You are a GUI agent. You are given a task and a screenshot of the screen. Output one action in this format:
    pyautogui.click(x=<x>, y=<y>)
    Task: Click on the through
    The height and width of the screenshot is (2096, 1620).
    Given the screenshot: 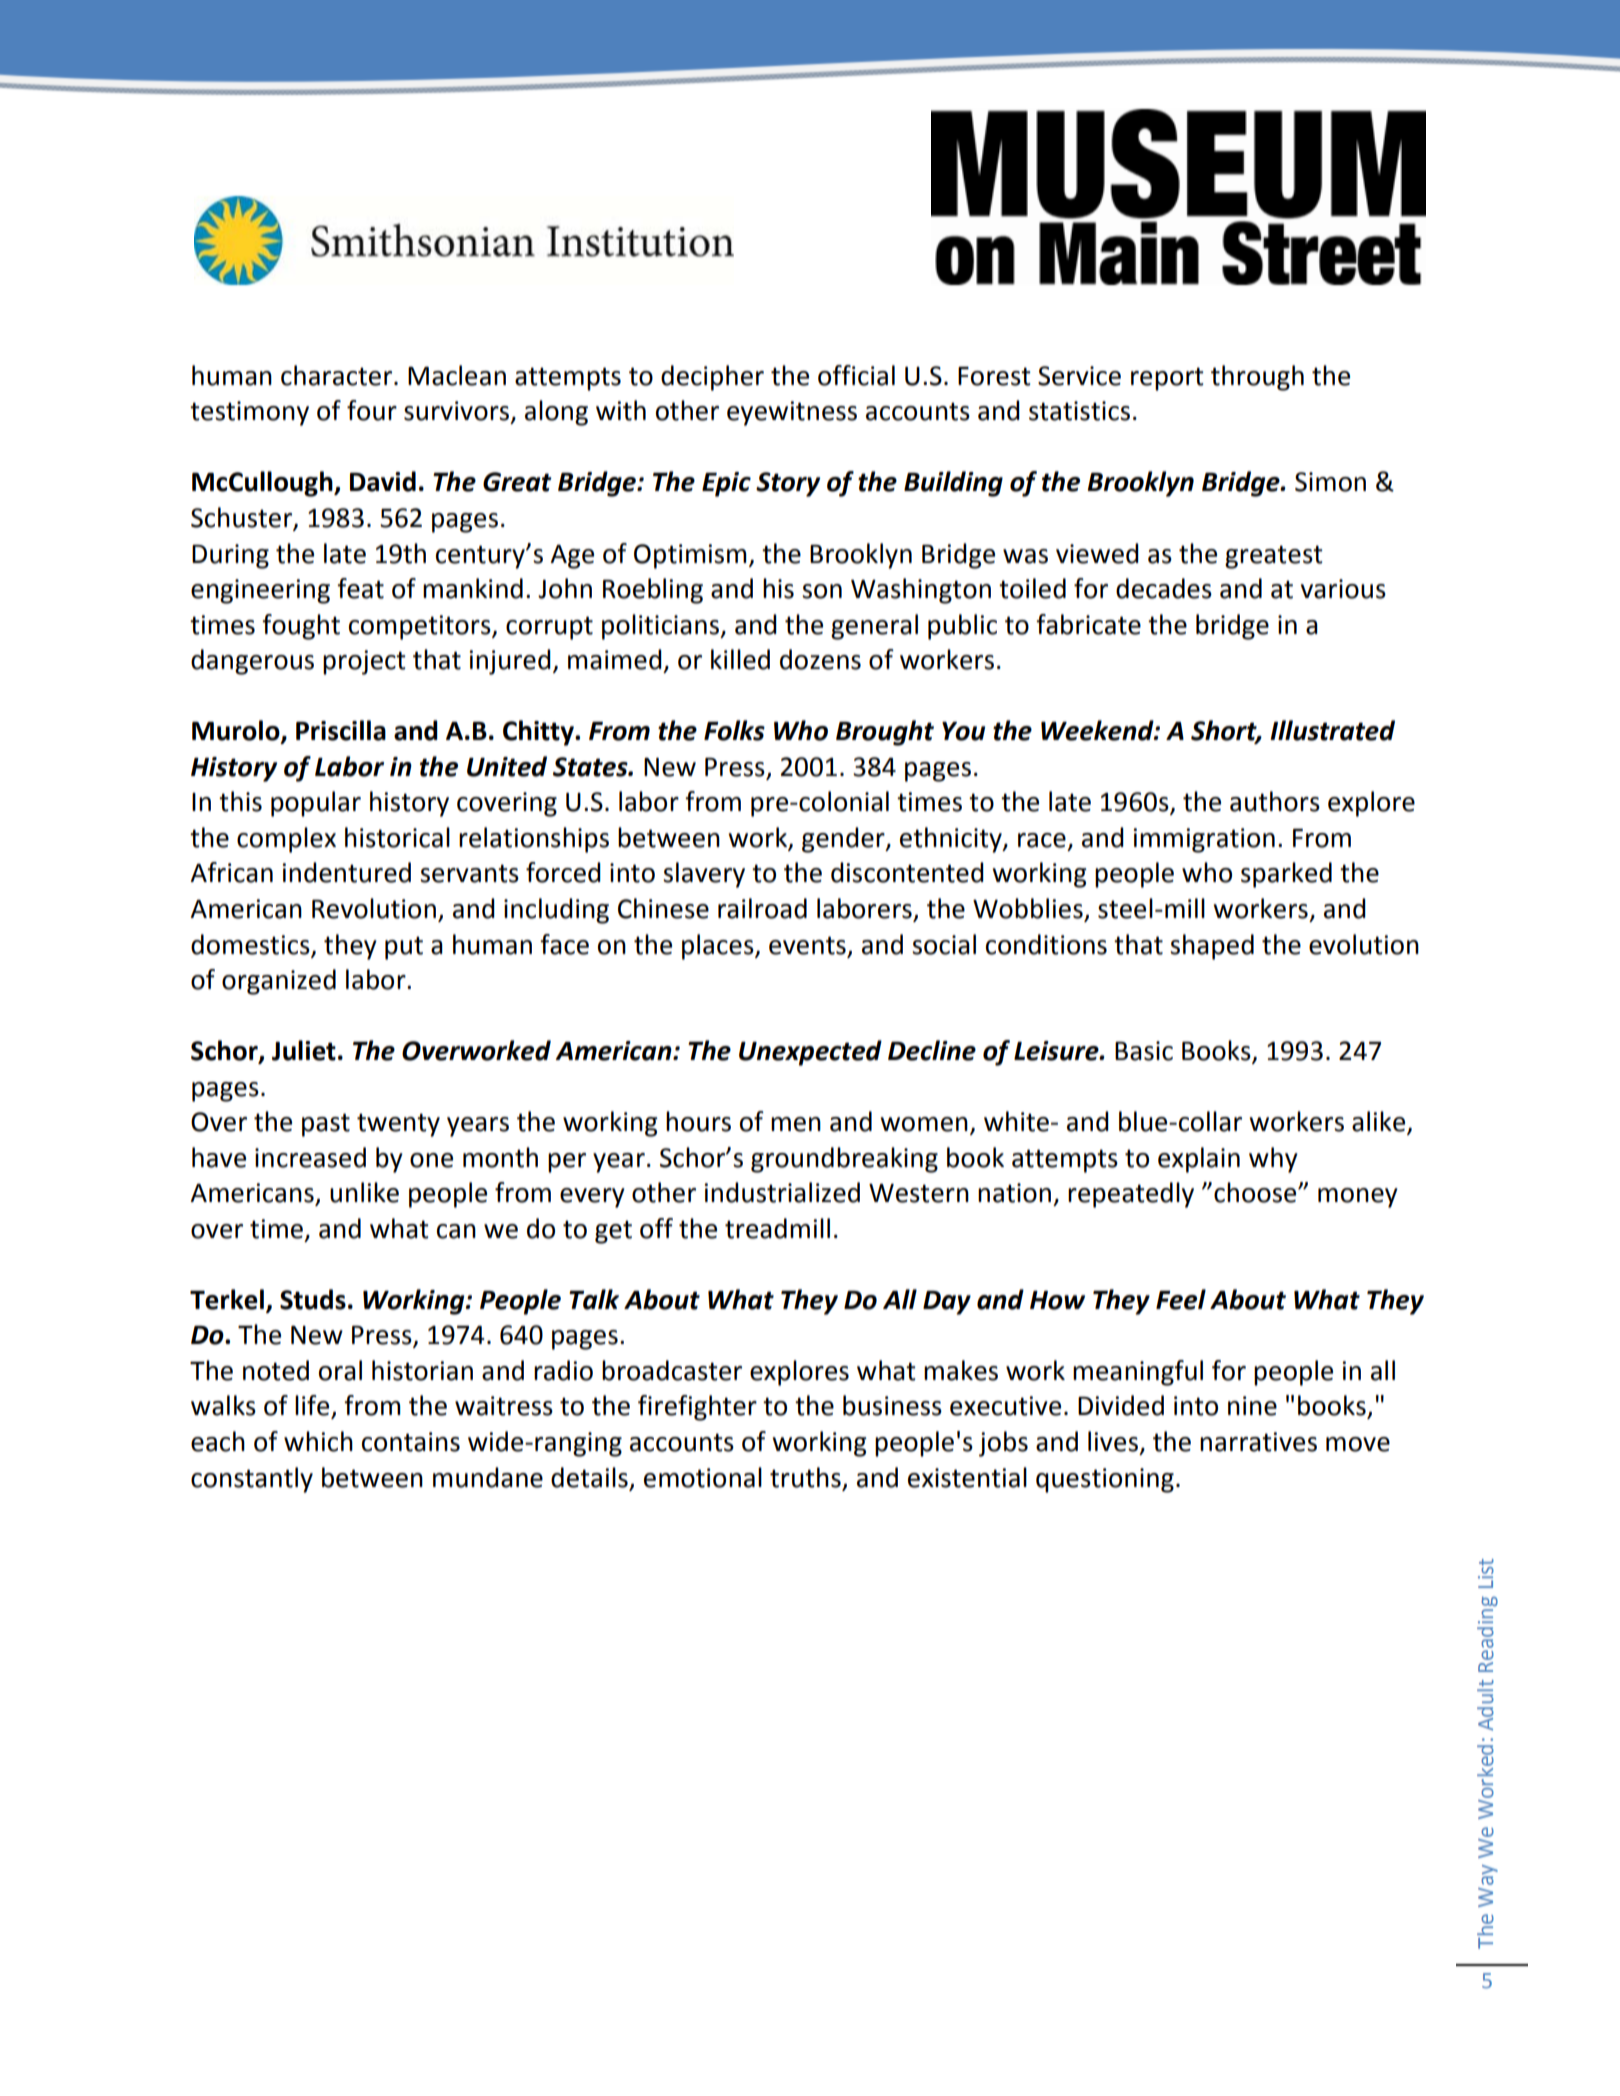 What is the action you would take?
    pyautogui.click(x=1257, y=378)
